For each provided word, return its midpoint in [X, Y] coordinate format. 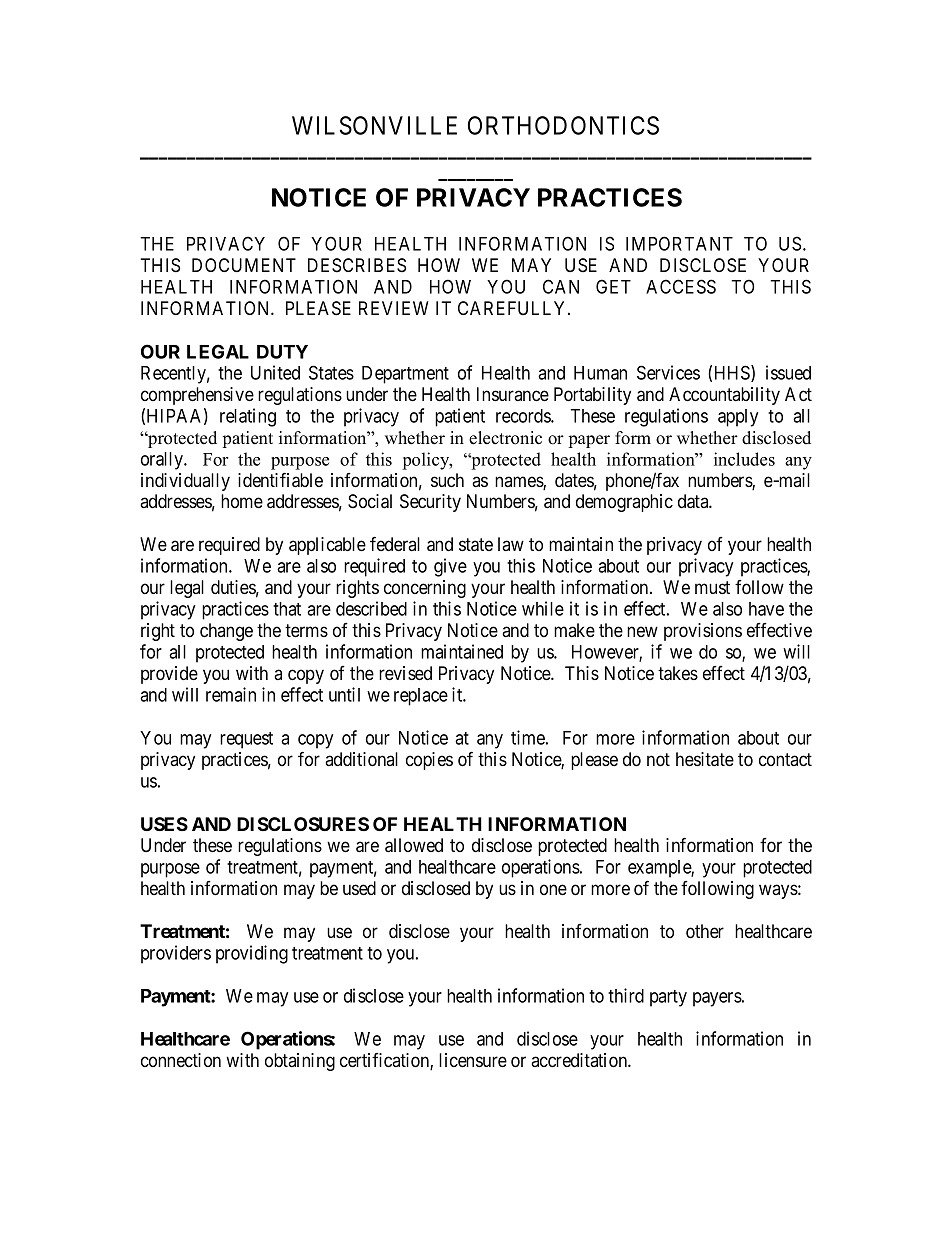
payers [717, 999]
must [712, 587]
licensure [473, 1060]
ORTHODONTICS [563, 125]
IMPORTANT [679, 243]
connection [181, 1060]
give [450, 567]
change [226, 632]
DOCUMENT [244, 265]
